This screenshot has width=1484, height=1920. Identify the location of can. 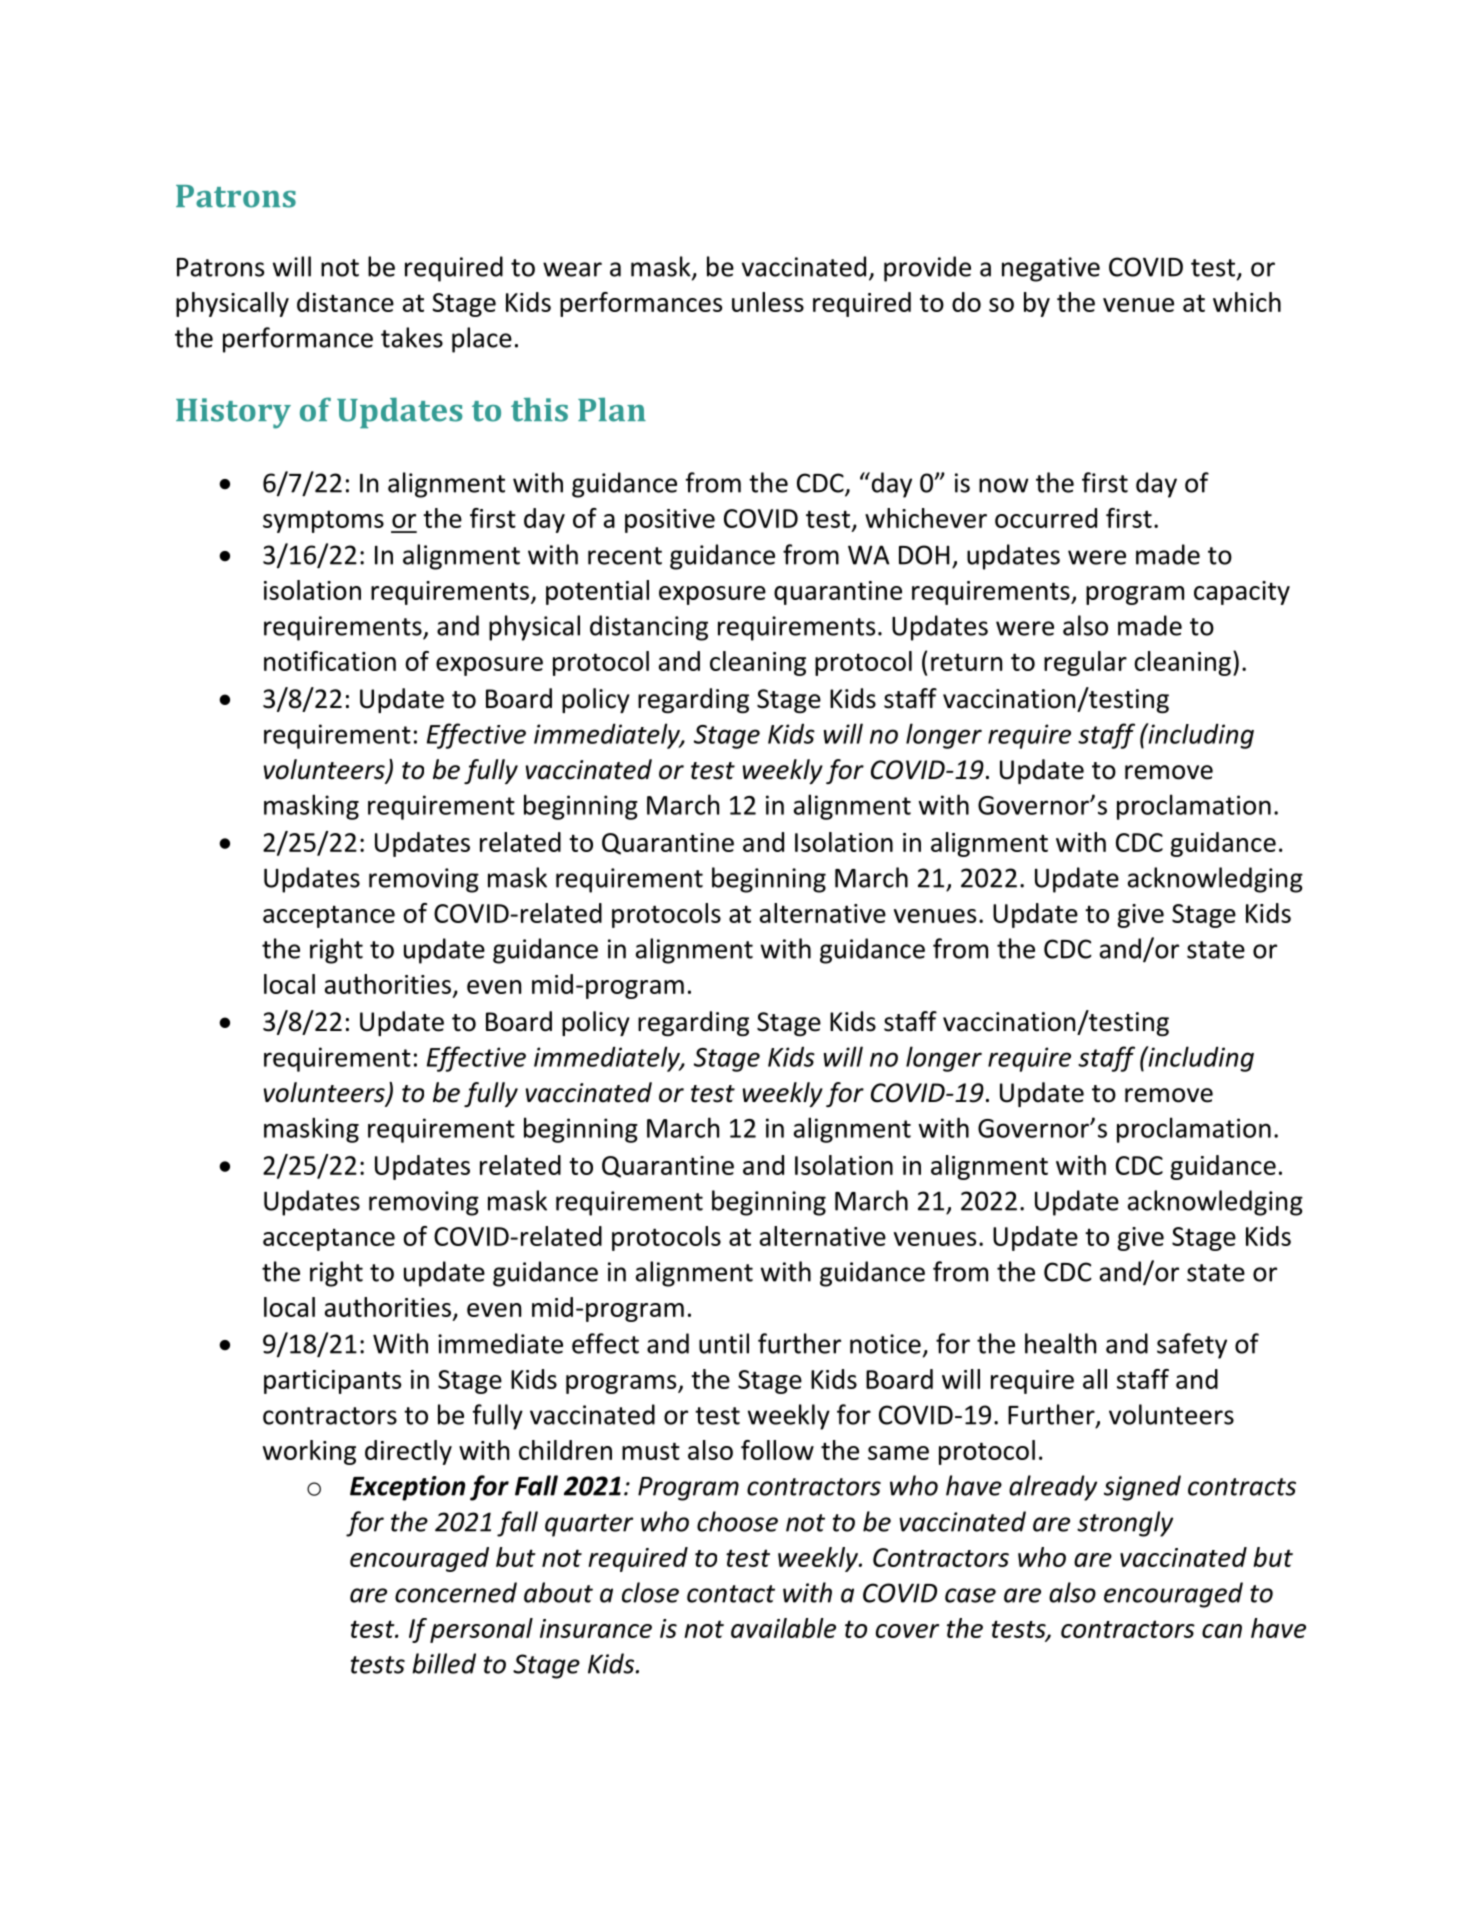
(1222, 1631).
